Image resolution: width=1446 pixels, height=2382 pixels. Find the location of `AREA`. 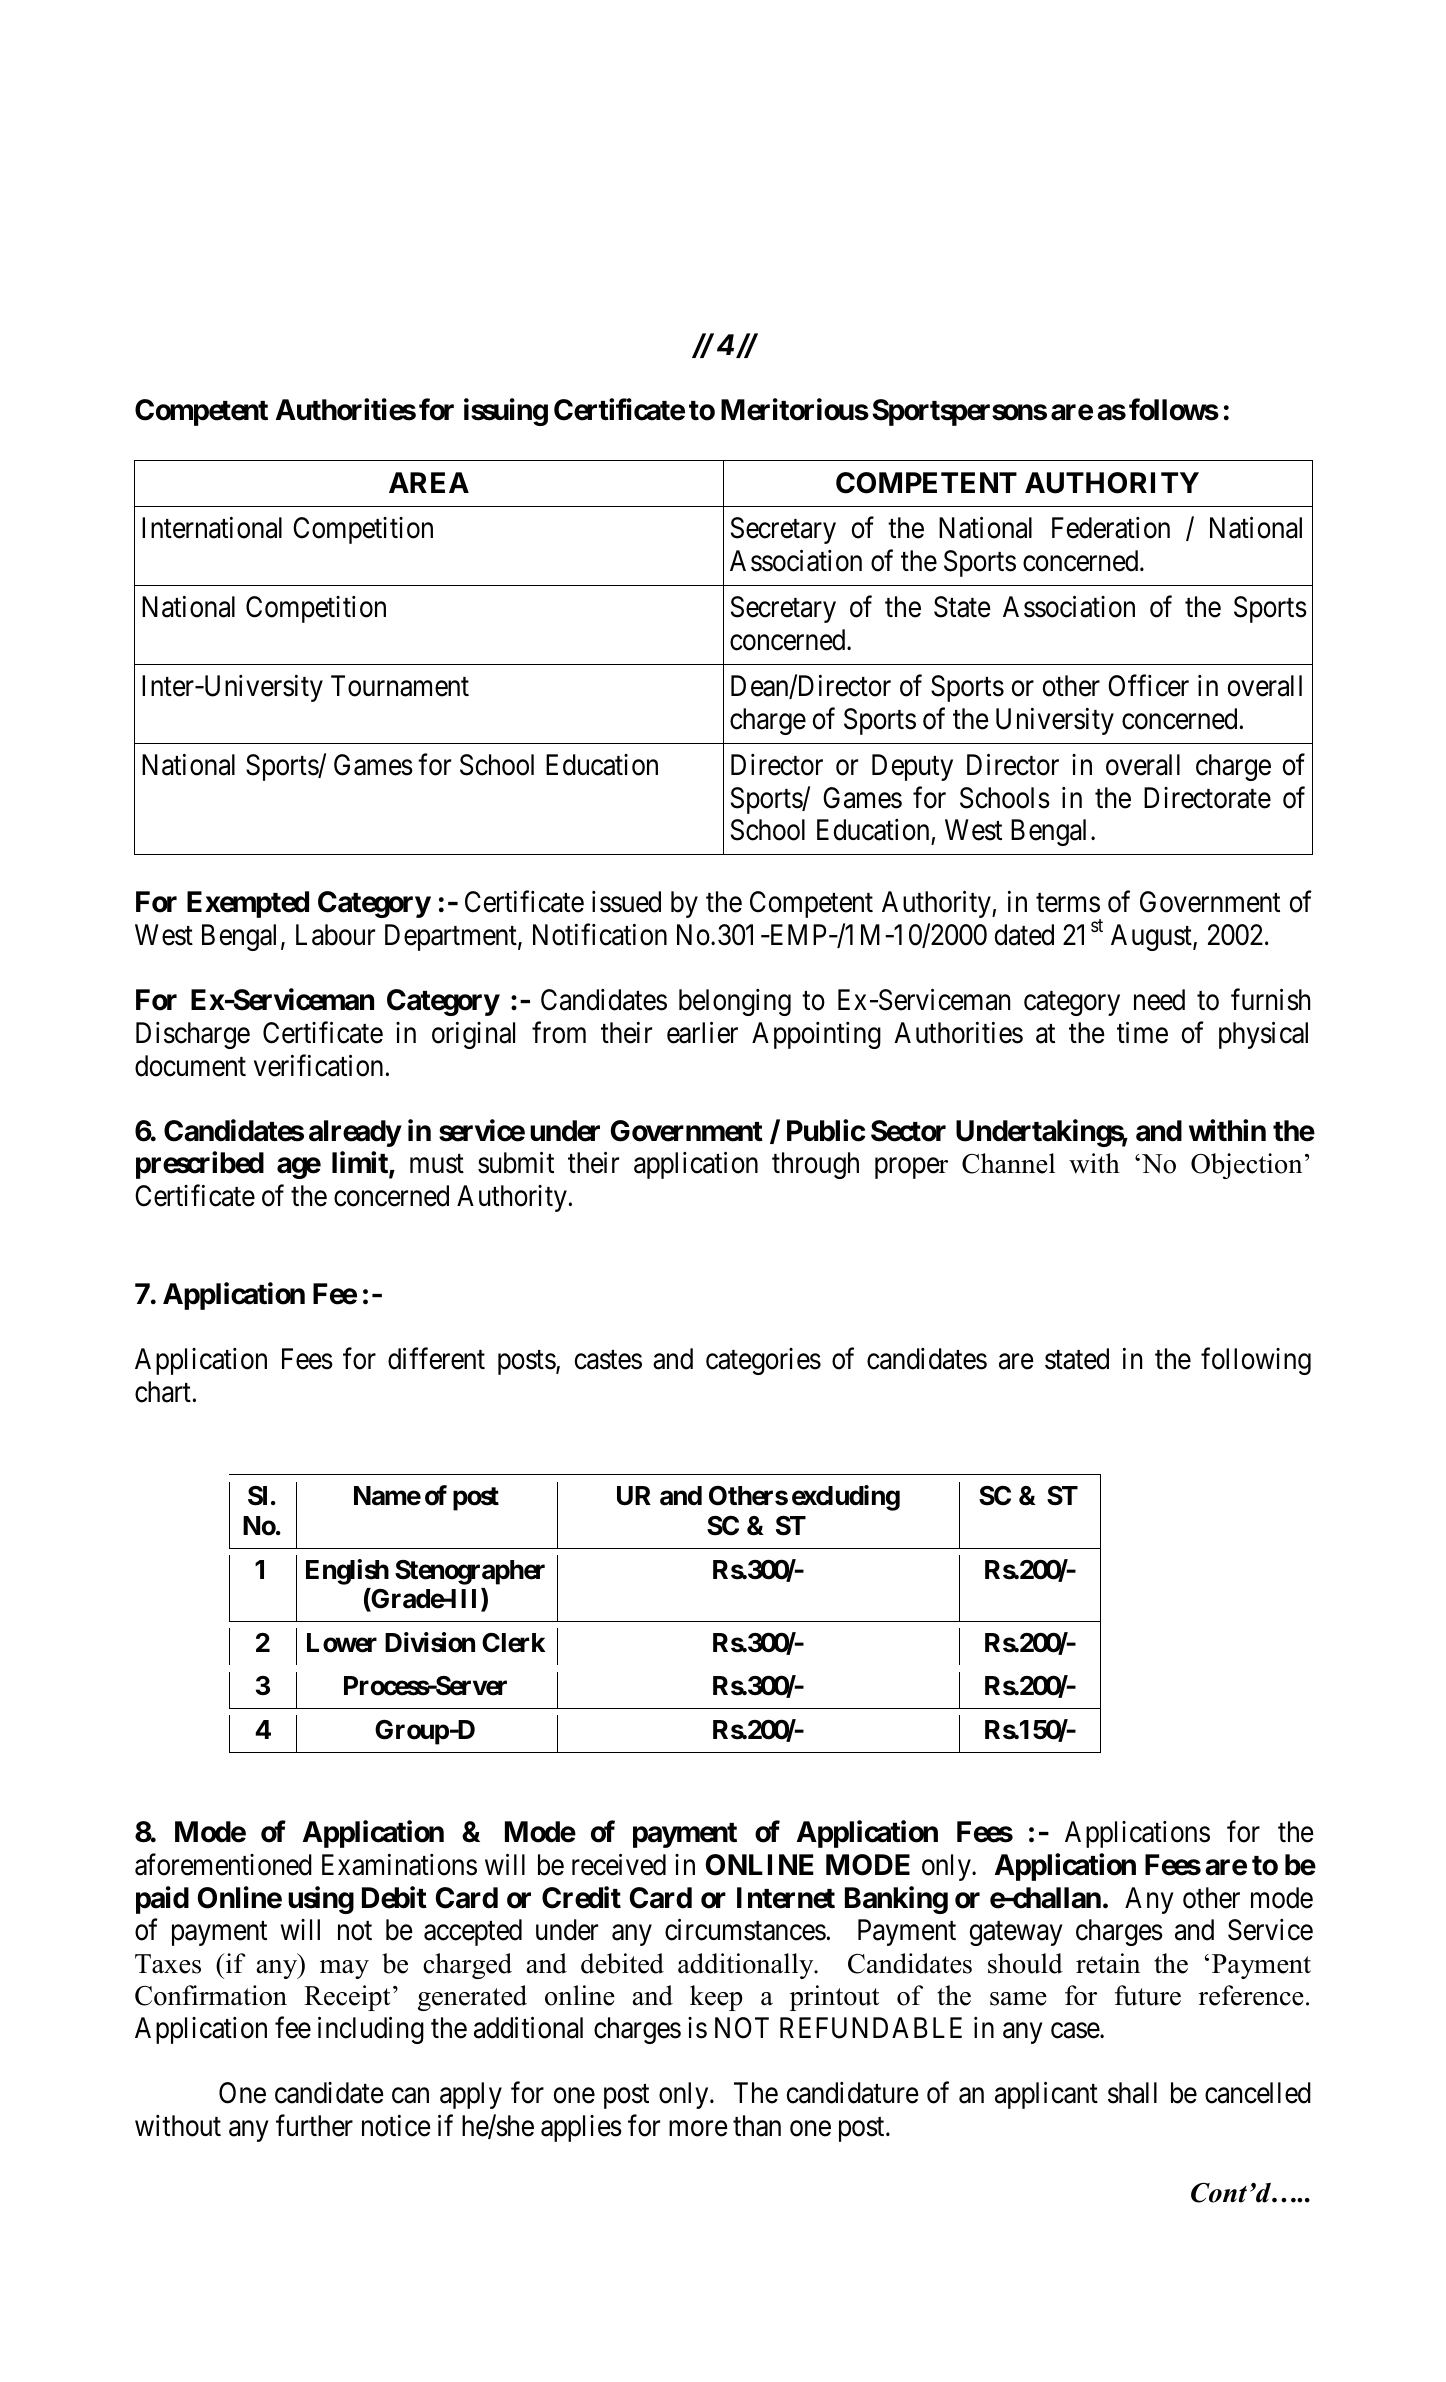

AREA is located at coordinates (429, 482).
